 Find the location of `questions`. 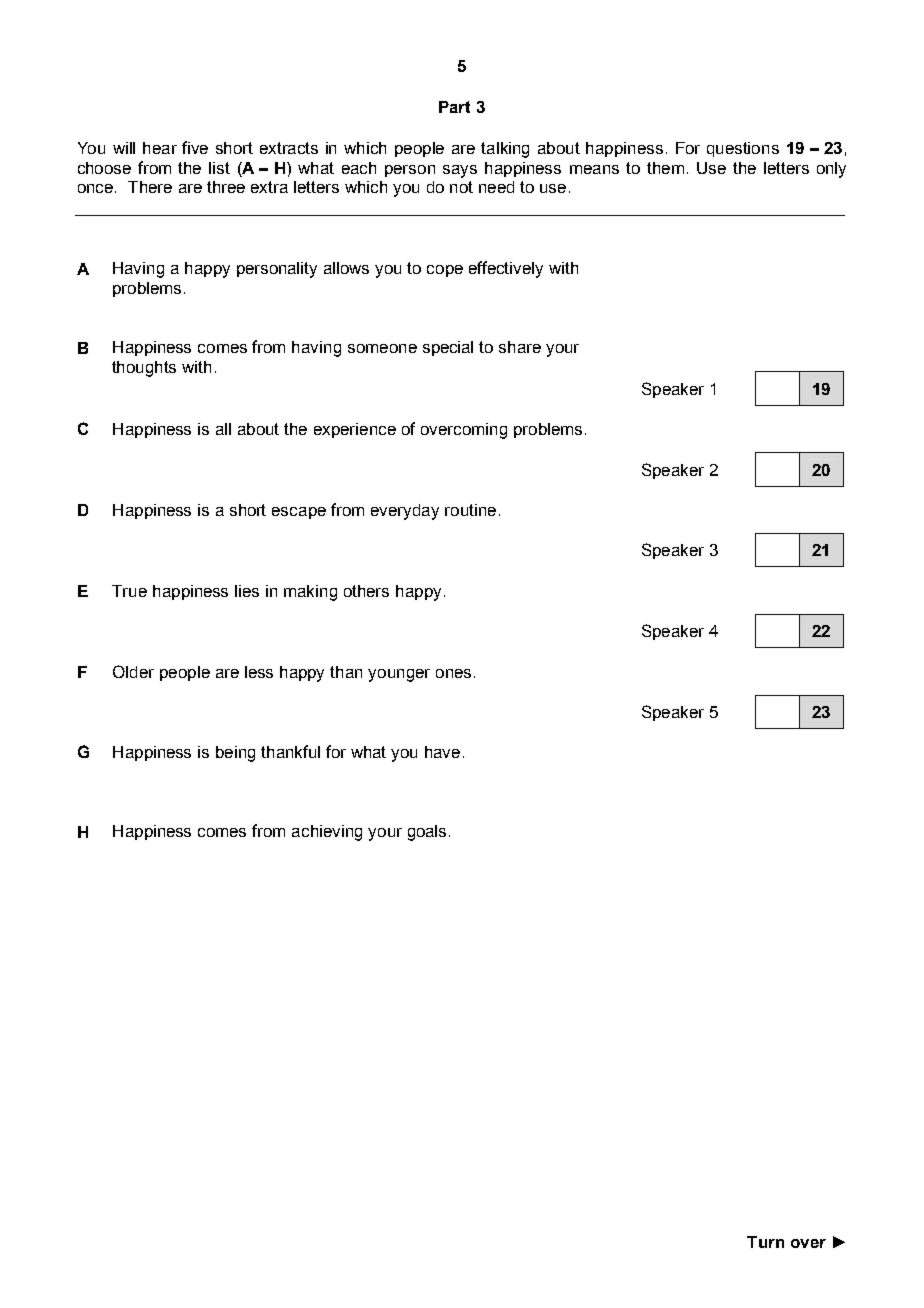

questions is located at coordinates (743, 149).
